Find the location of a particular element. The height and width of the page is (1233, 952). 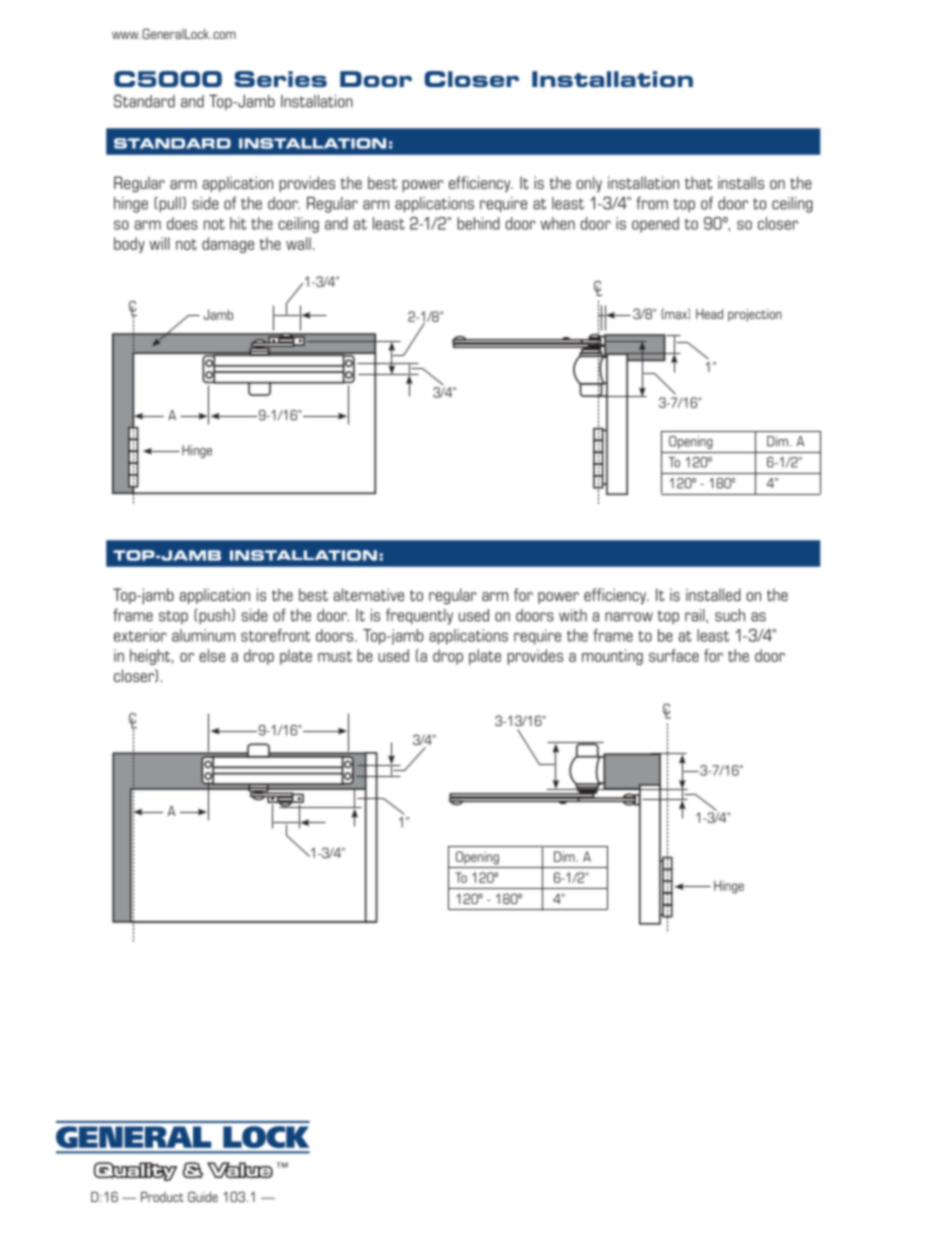

behind is located at coordinates (478, 223).
